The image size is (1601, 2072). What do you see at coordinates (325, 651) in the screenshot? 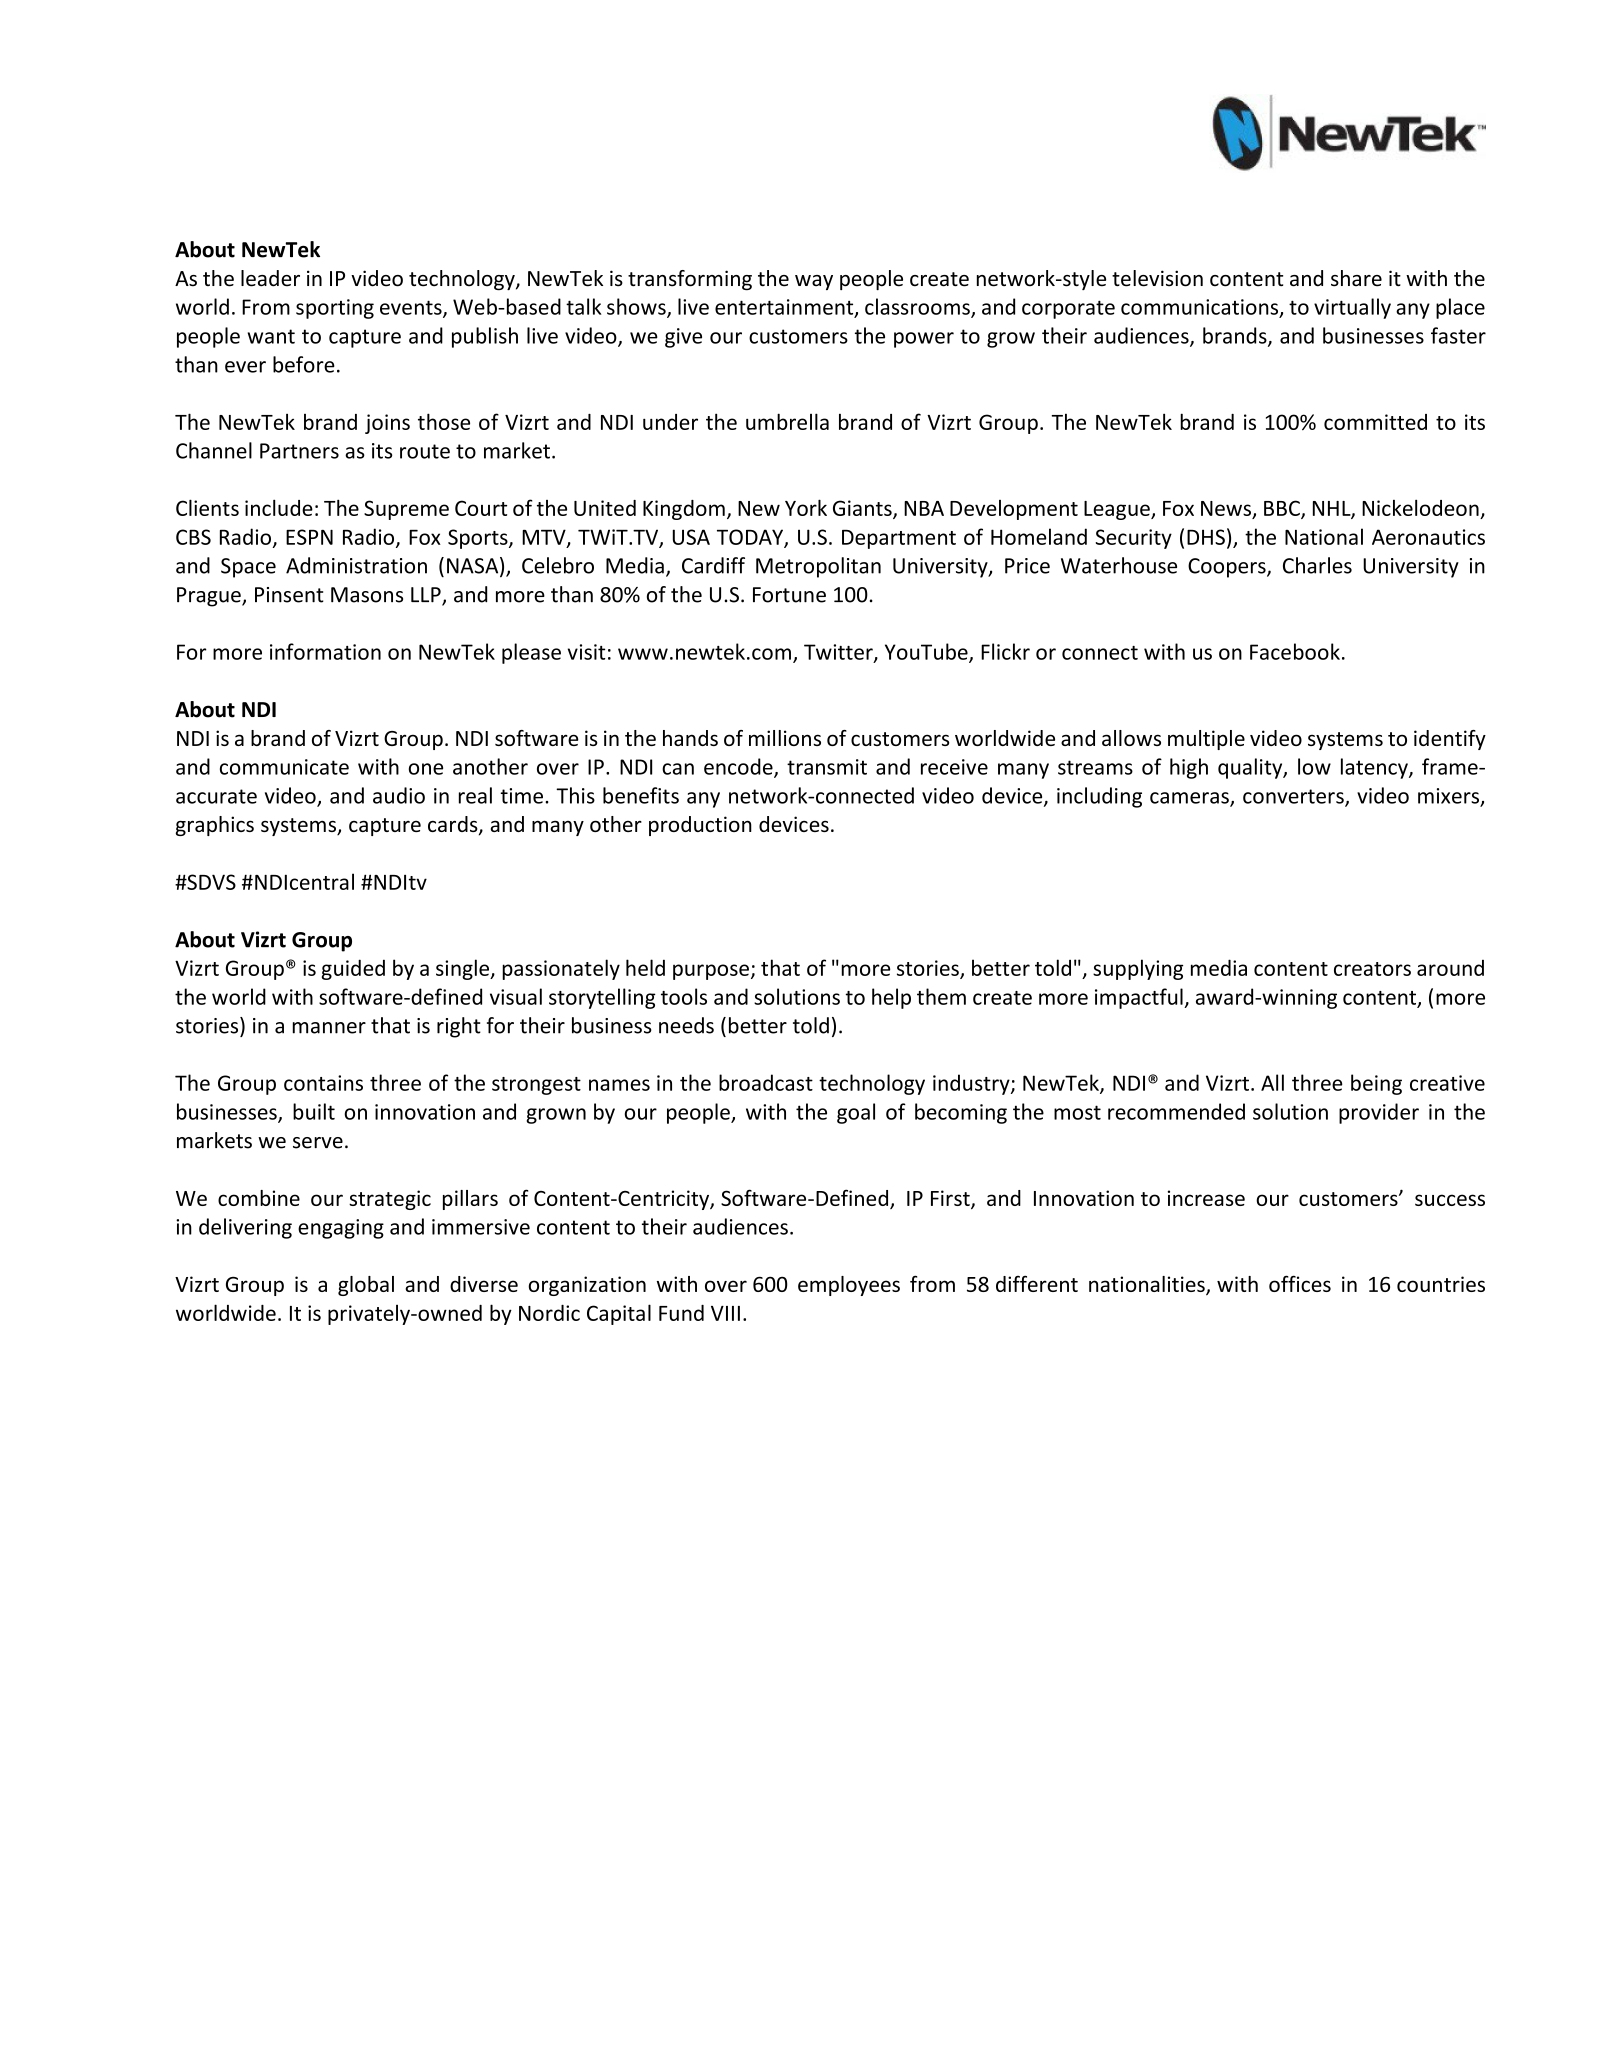
I see `information` at bounding box center [325, 651].
